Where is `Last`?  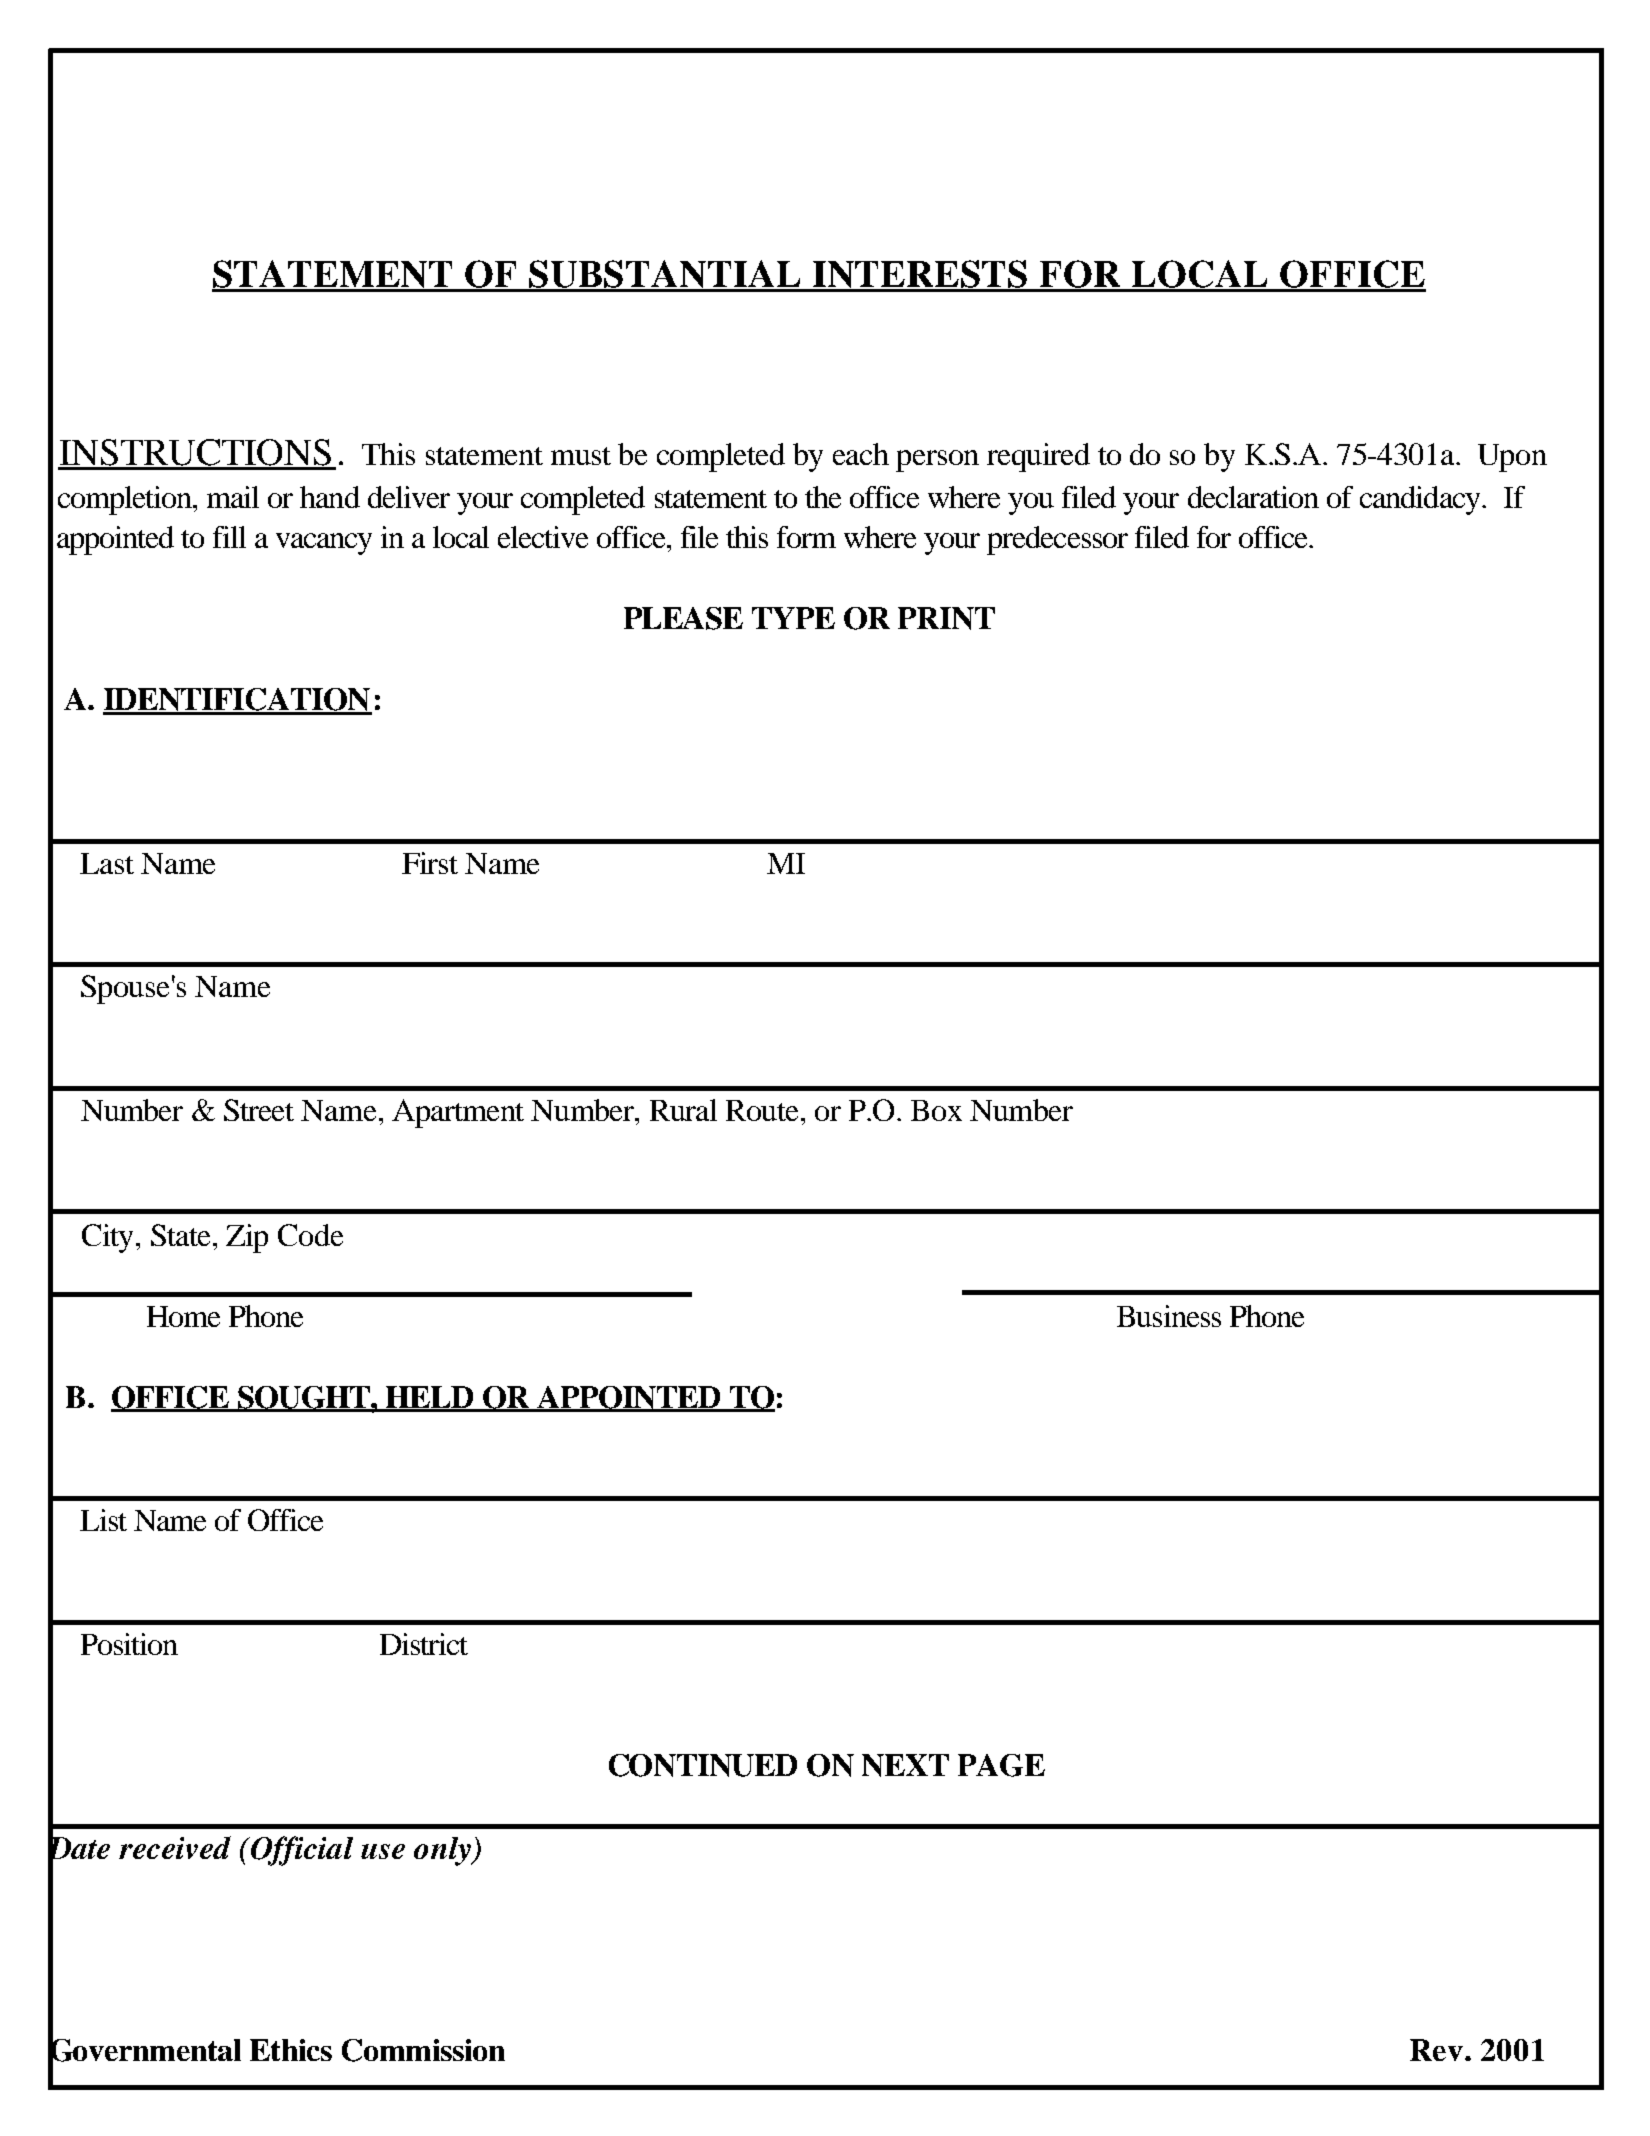 Last is located at coordinates (107, 863).
